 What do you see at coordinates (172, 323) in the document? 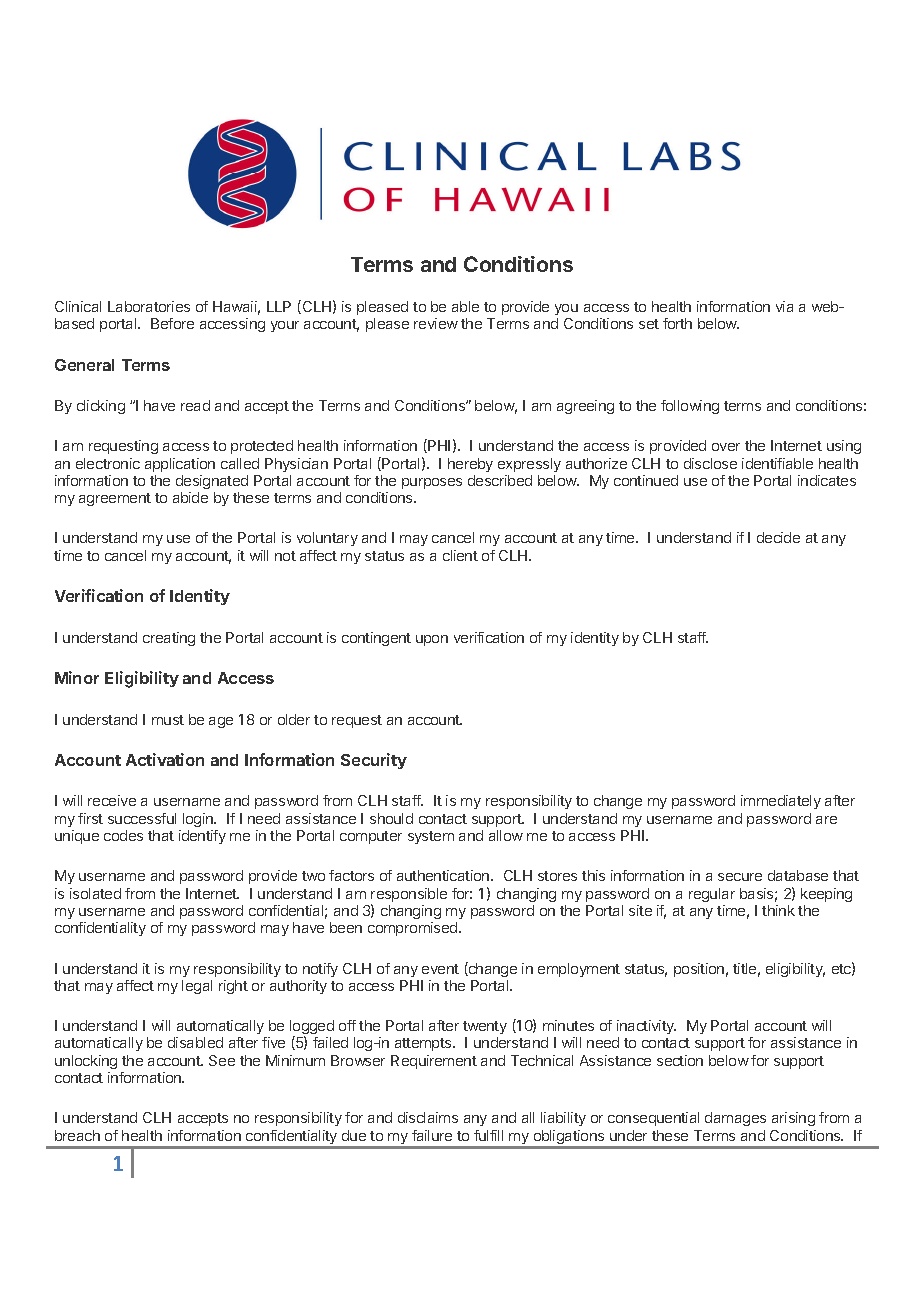
I see `Before` at bounding box center [172, 323].
